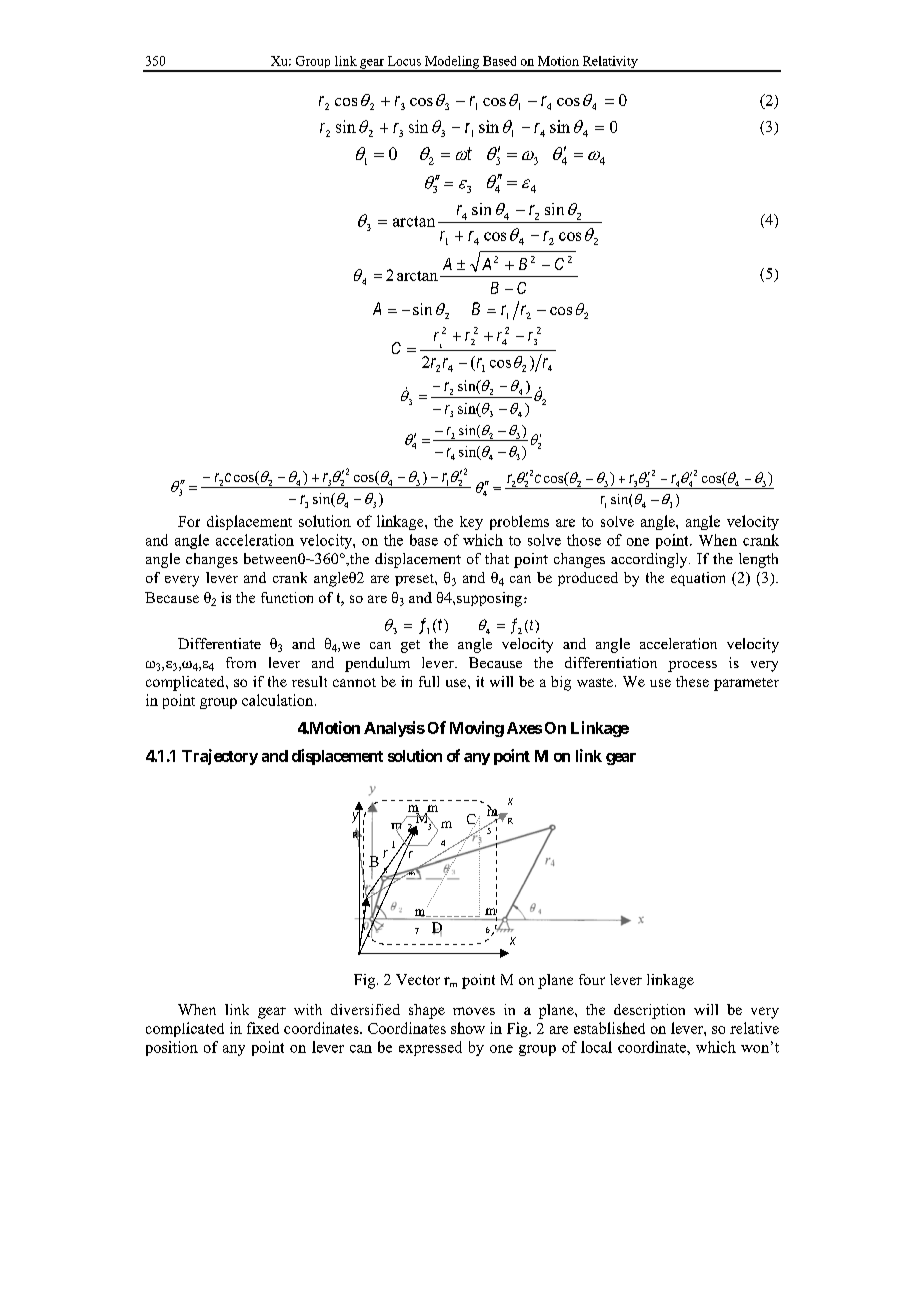 Image resolution: width=924 pixels, height=1308 pixels. What do you see at coordinates (584, 540) in the screenshot?
I see `those` at bounding box center [584, 540].
